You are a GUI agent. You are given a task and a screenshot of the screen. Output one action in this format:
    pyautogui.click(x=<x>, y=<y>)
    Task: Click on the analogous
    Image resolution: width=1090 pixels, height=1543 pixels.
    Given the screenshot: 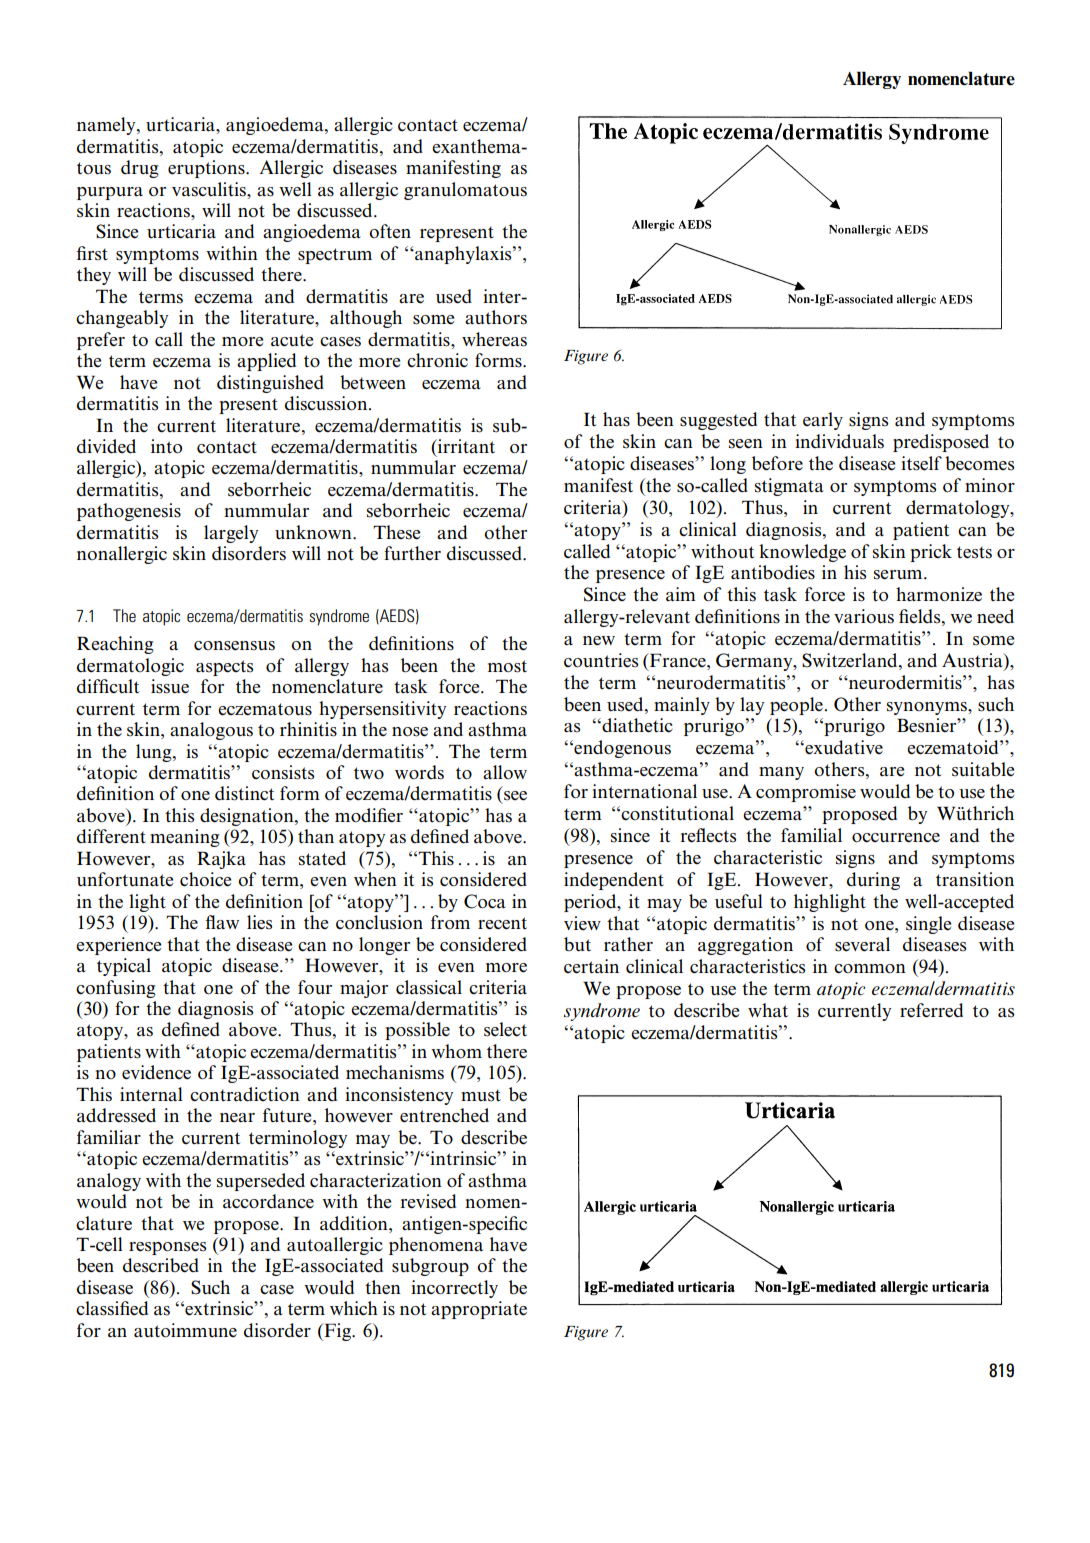 What is the action you would take?
    pyautogui.click(x=211, y=731)
